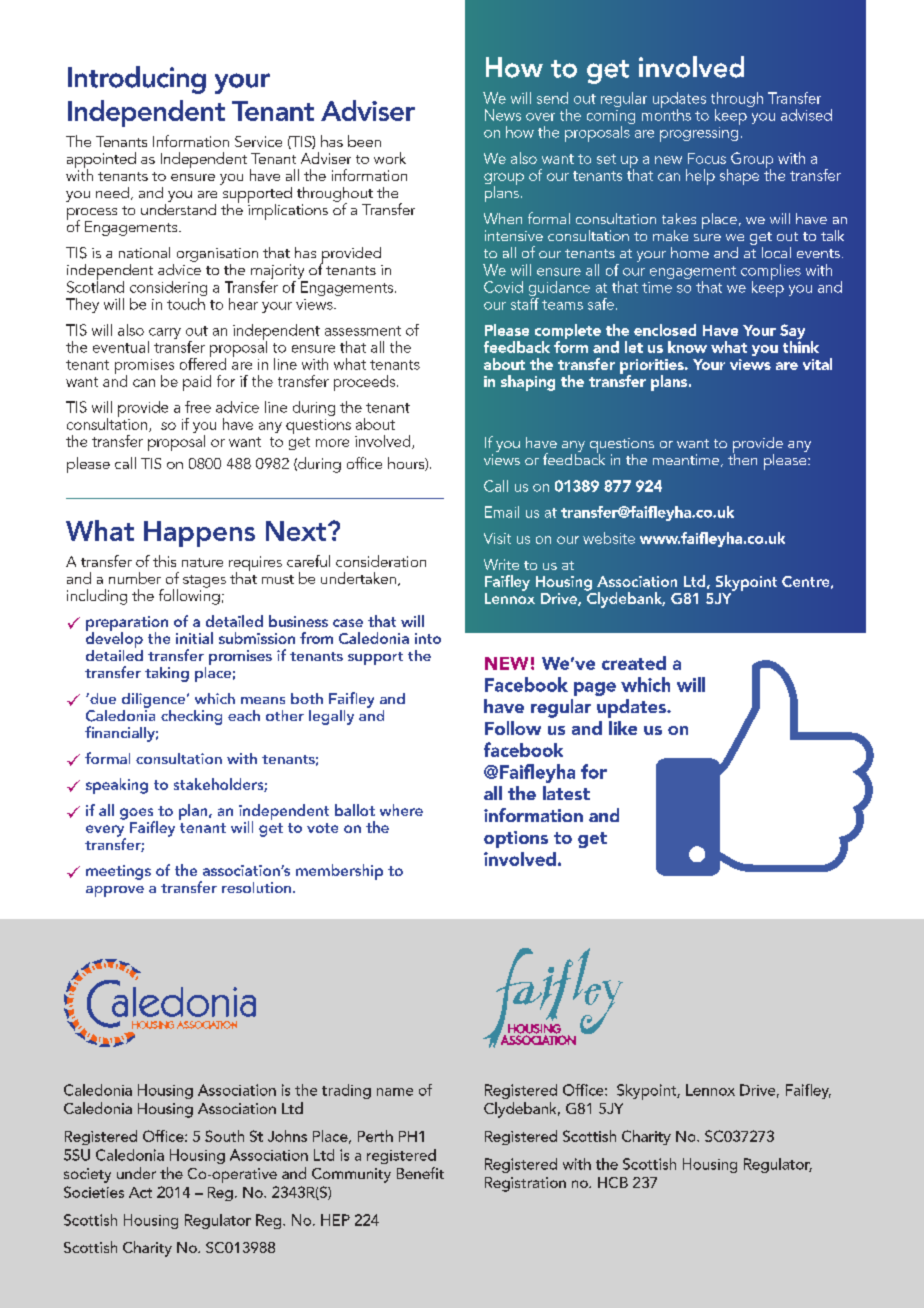 Image resolution: width=924 pixels, height=1308 pixels. Describe the element at coordinates (140, 1192) in the screenshot. I see `Act` at that location.
